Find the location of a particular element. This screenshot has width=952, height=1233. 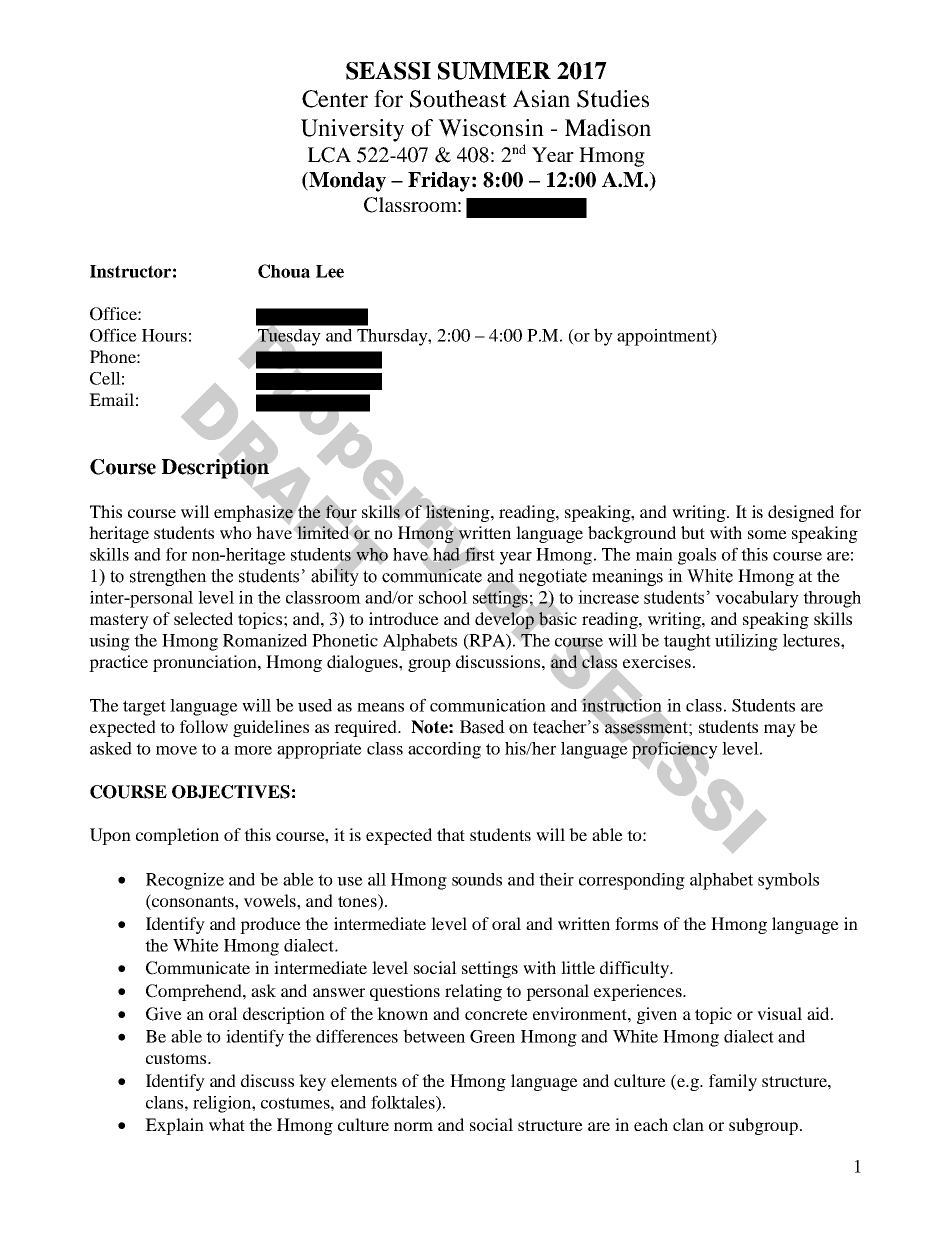

Center is located at coordinates (335, 99).
